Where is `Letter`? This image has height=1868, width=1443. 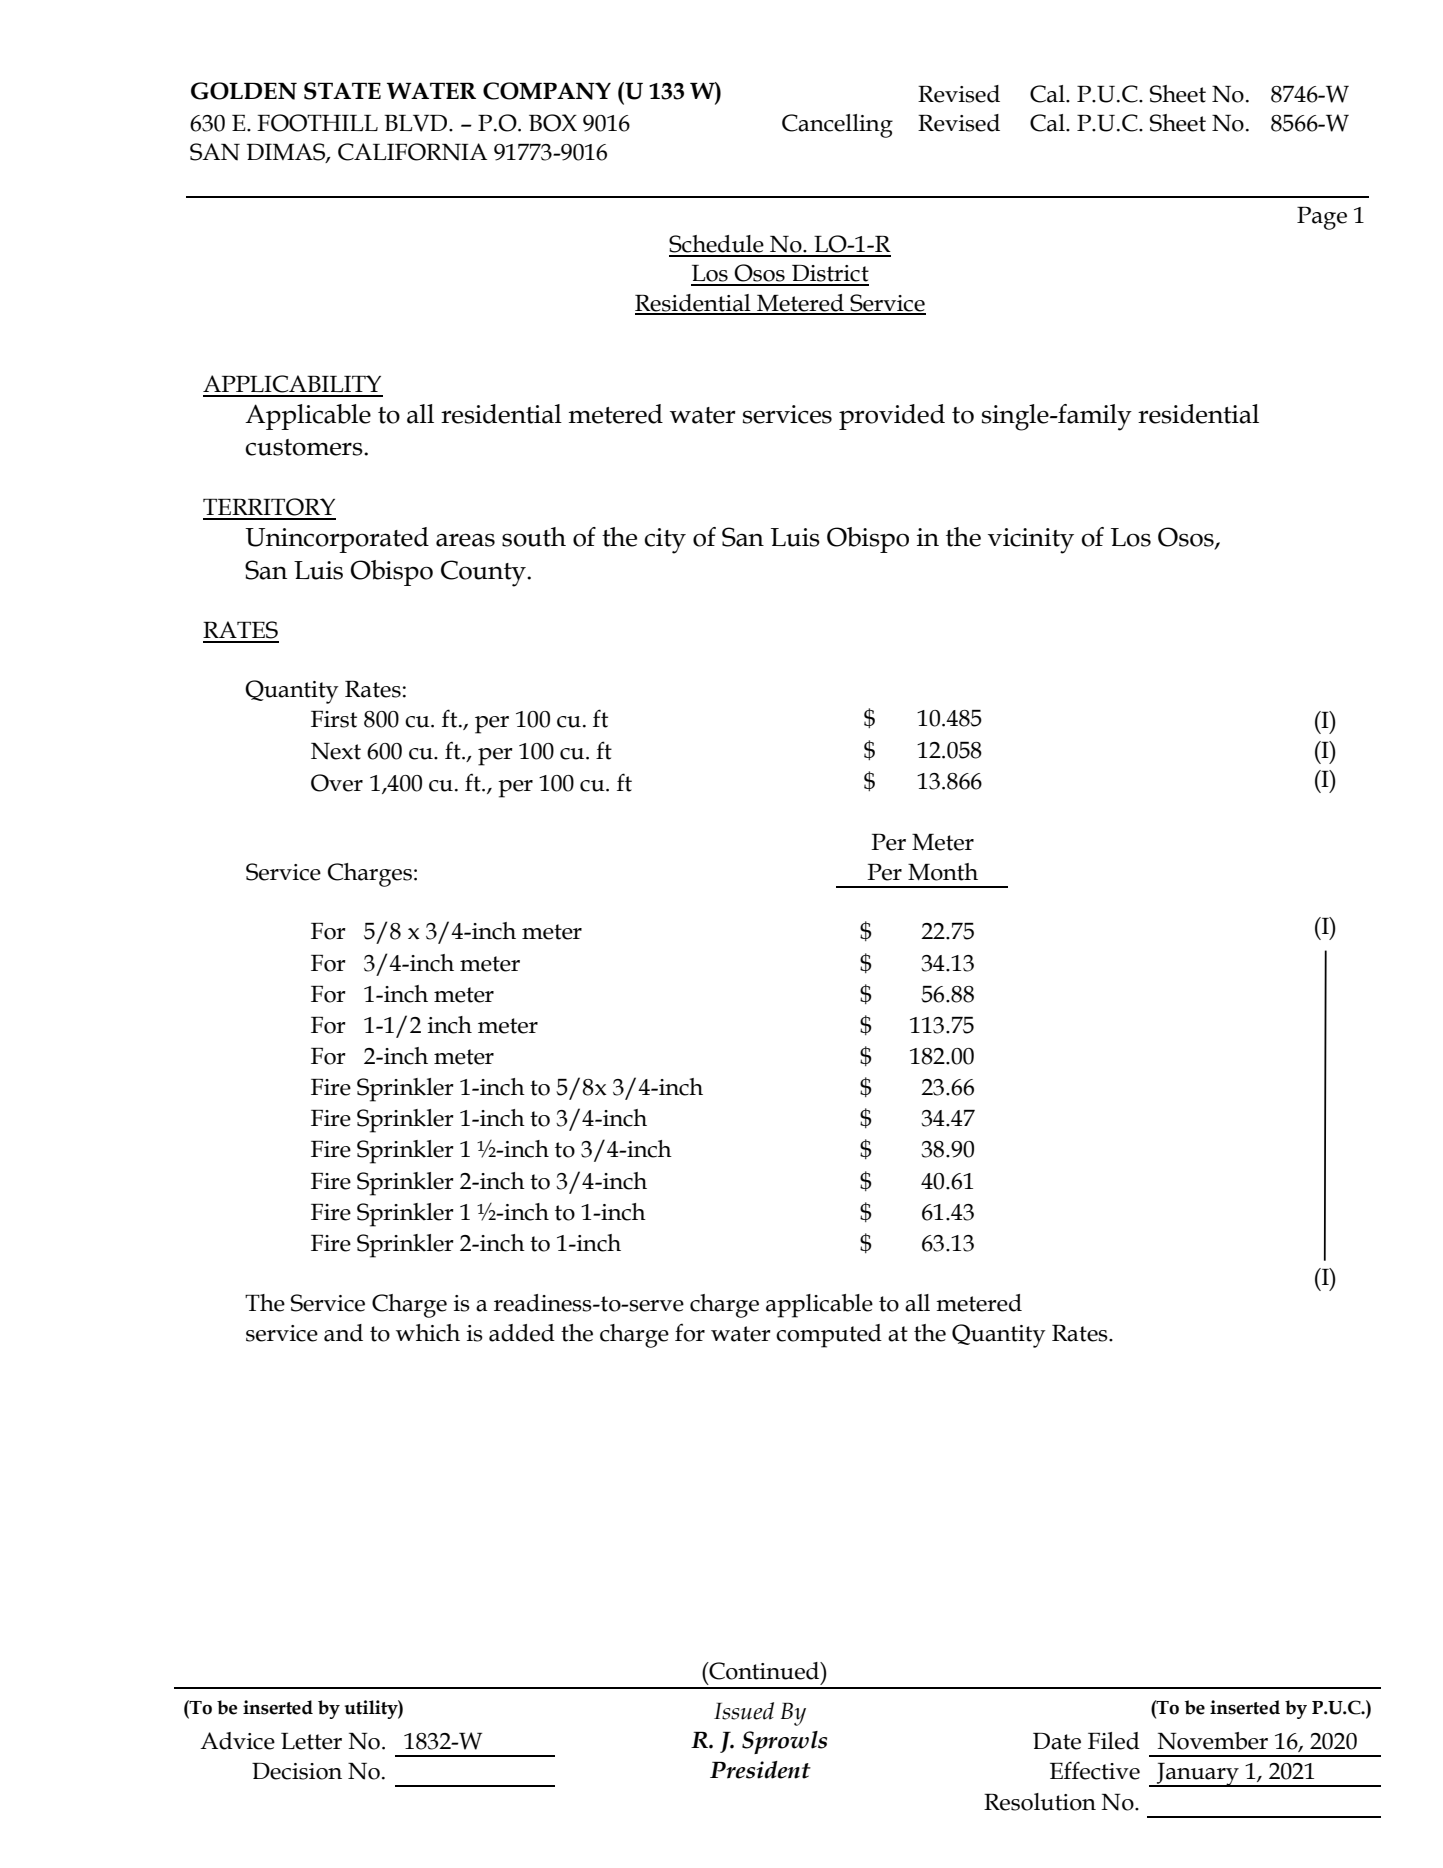
Letter is located at coordinates (311, 1741).
